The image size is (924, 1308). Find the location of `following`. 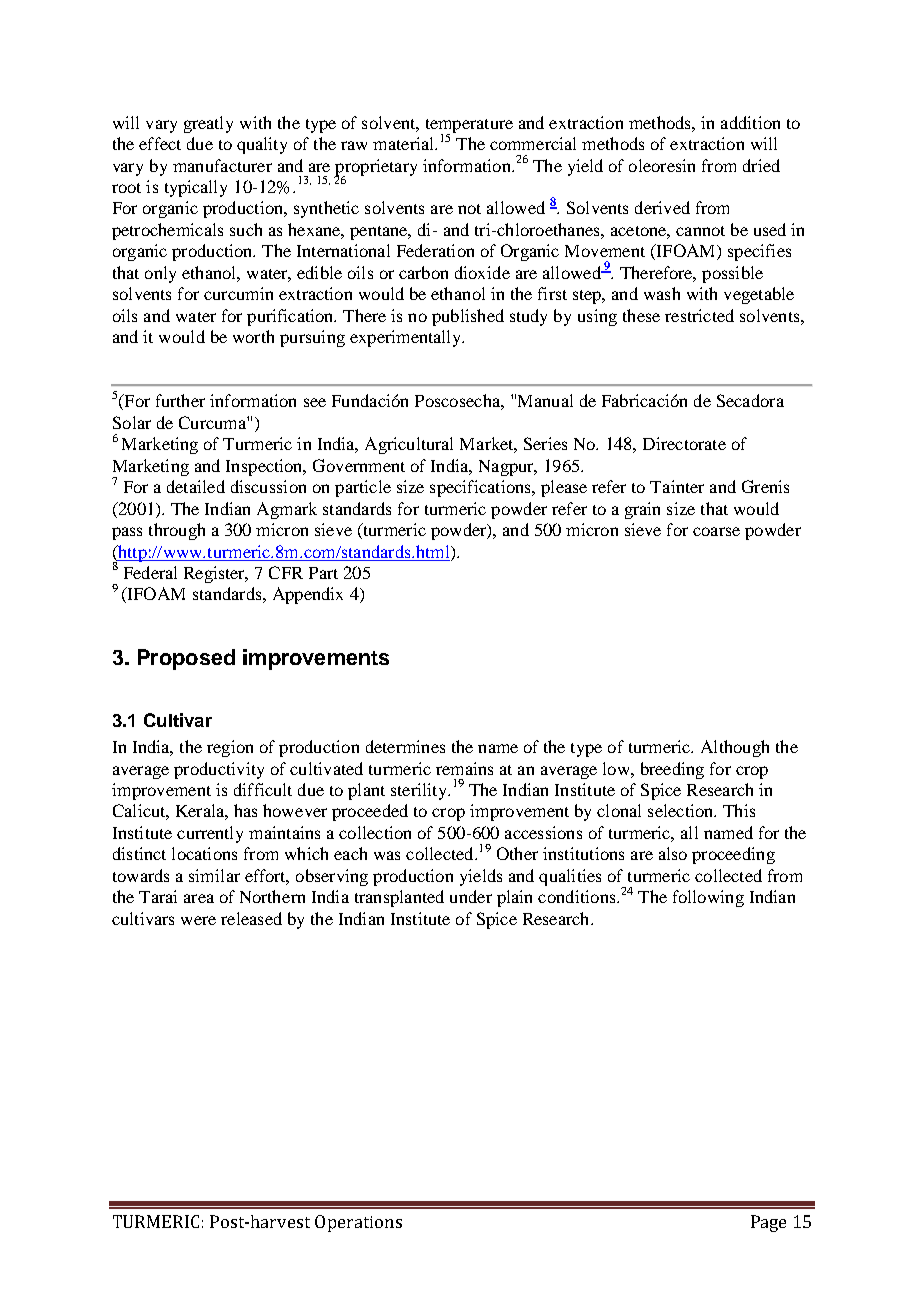

following is located at coordinates (708, 898).
